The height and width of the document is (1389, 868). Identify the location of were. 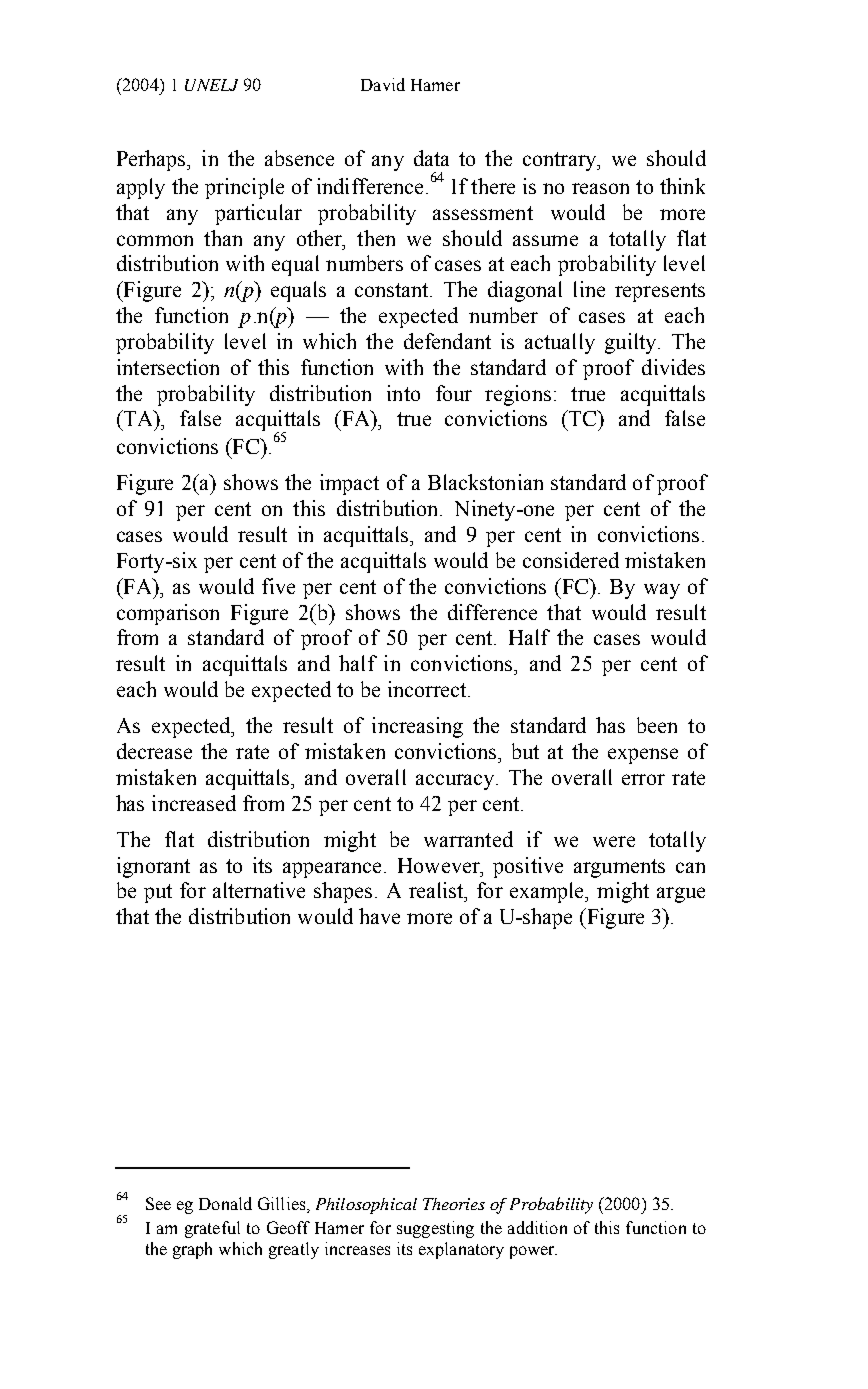
(614, 841).
